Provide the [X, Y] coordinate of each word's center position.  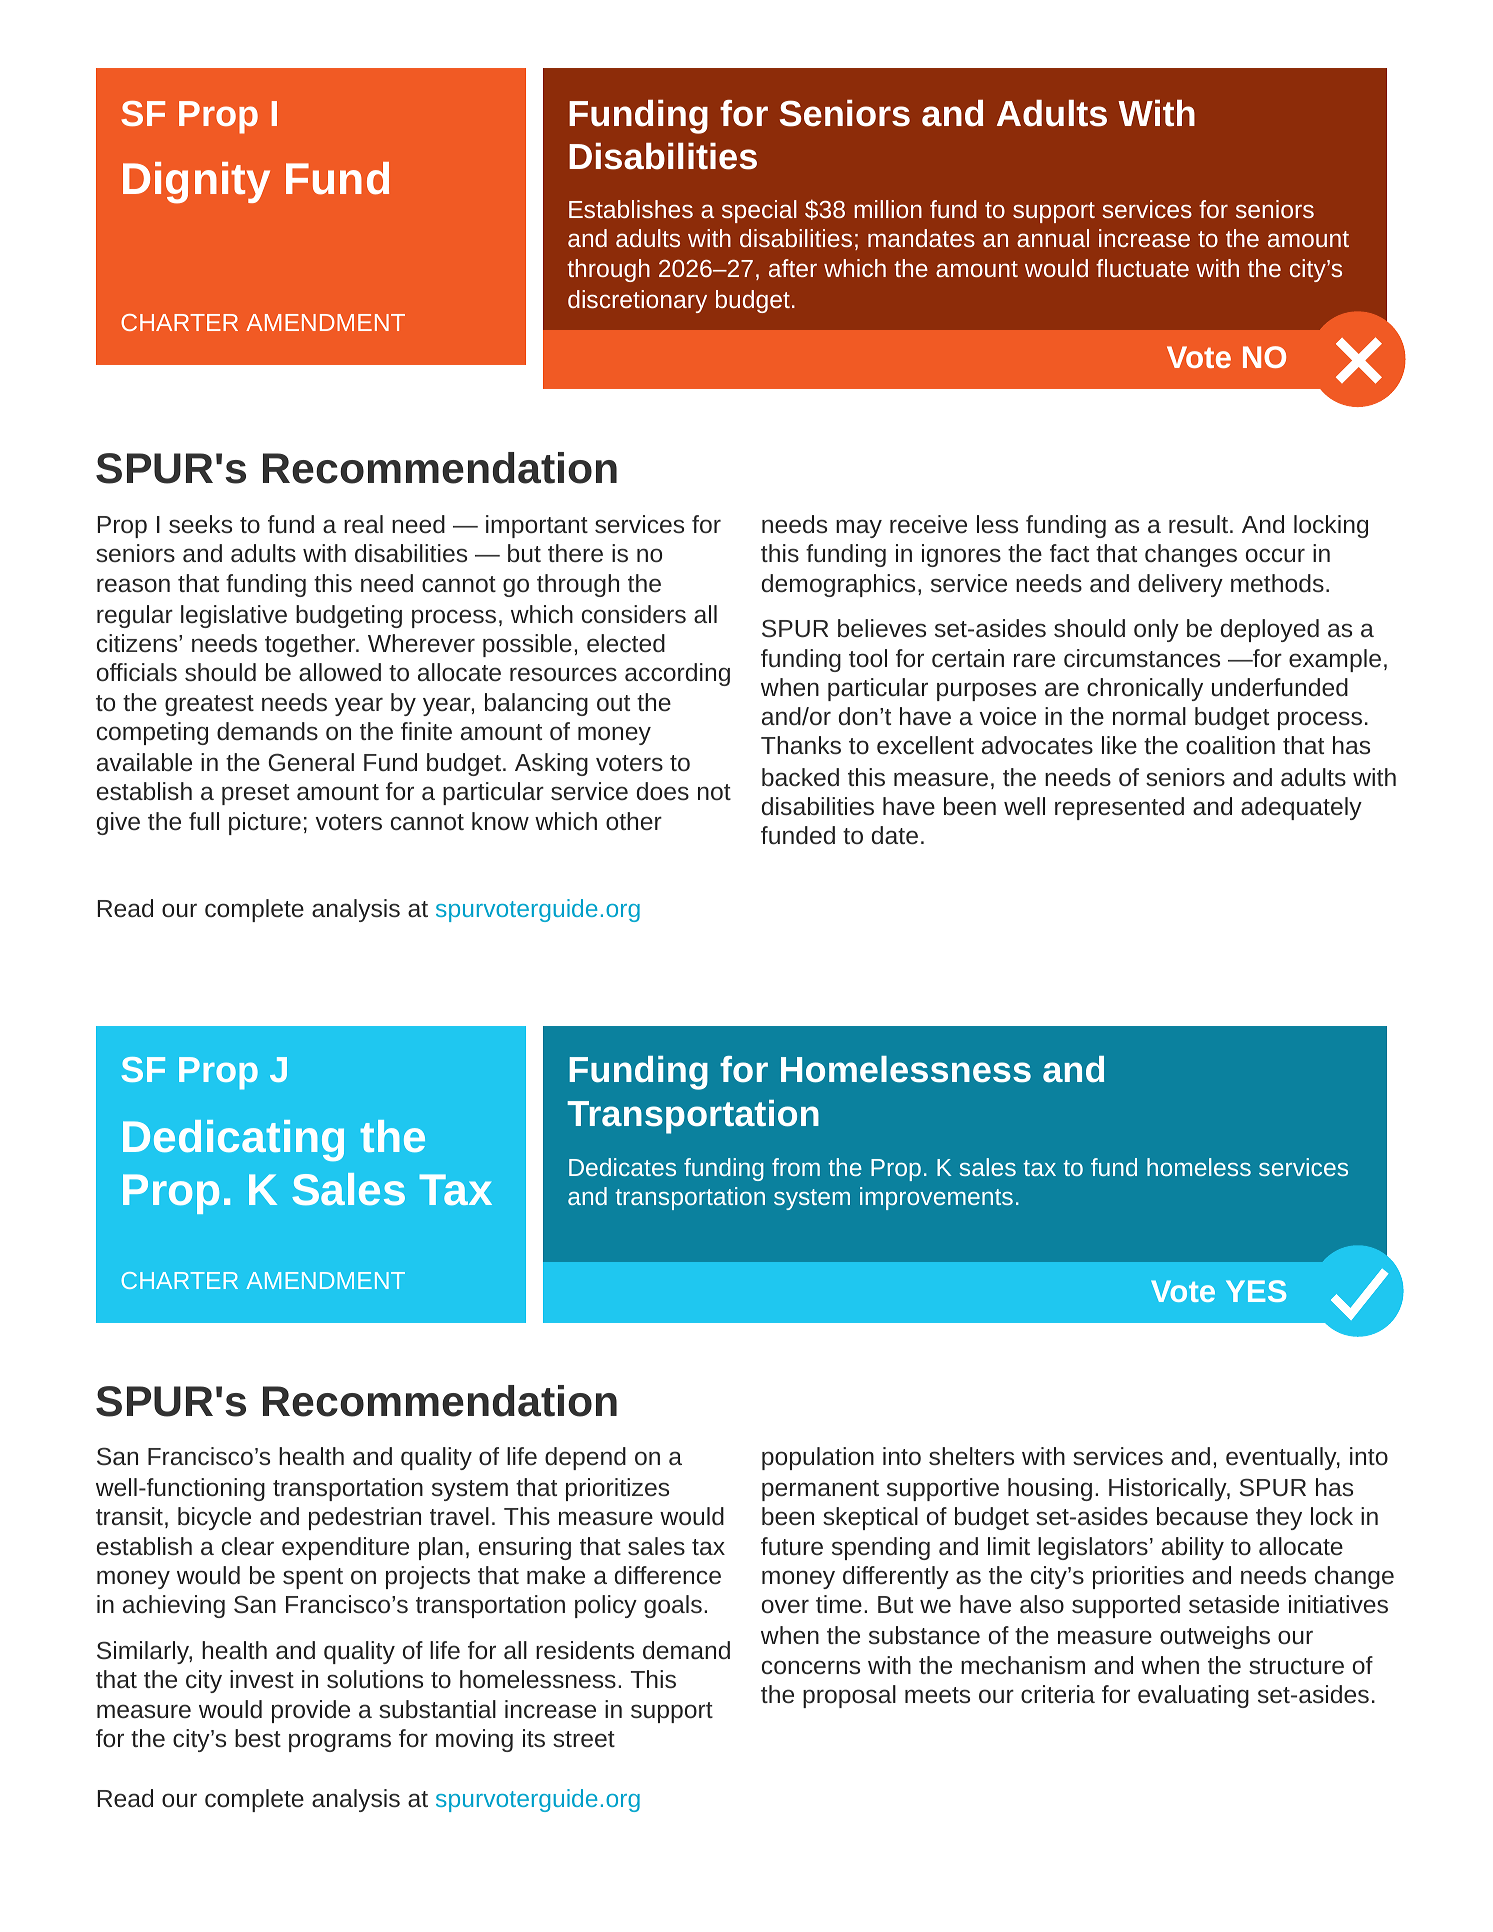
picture [265, 823]
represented [1119, 808]
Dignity [196, 183]
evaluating [1193, 1696]
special [759, 211]
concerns [811, 1667]
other [634, 821]
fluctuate [1142, 268]
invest [262, 1679]
